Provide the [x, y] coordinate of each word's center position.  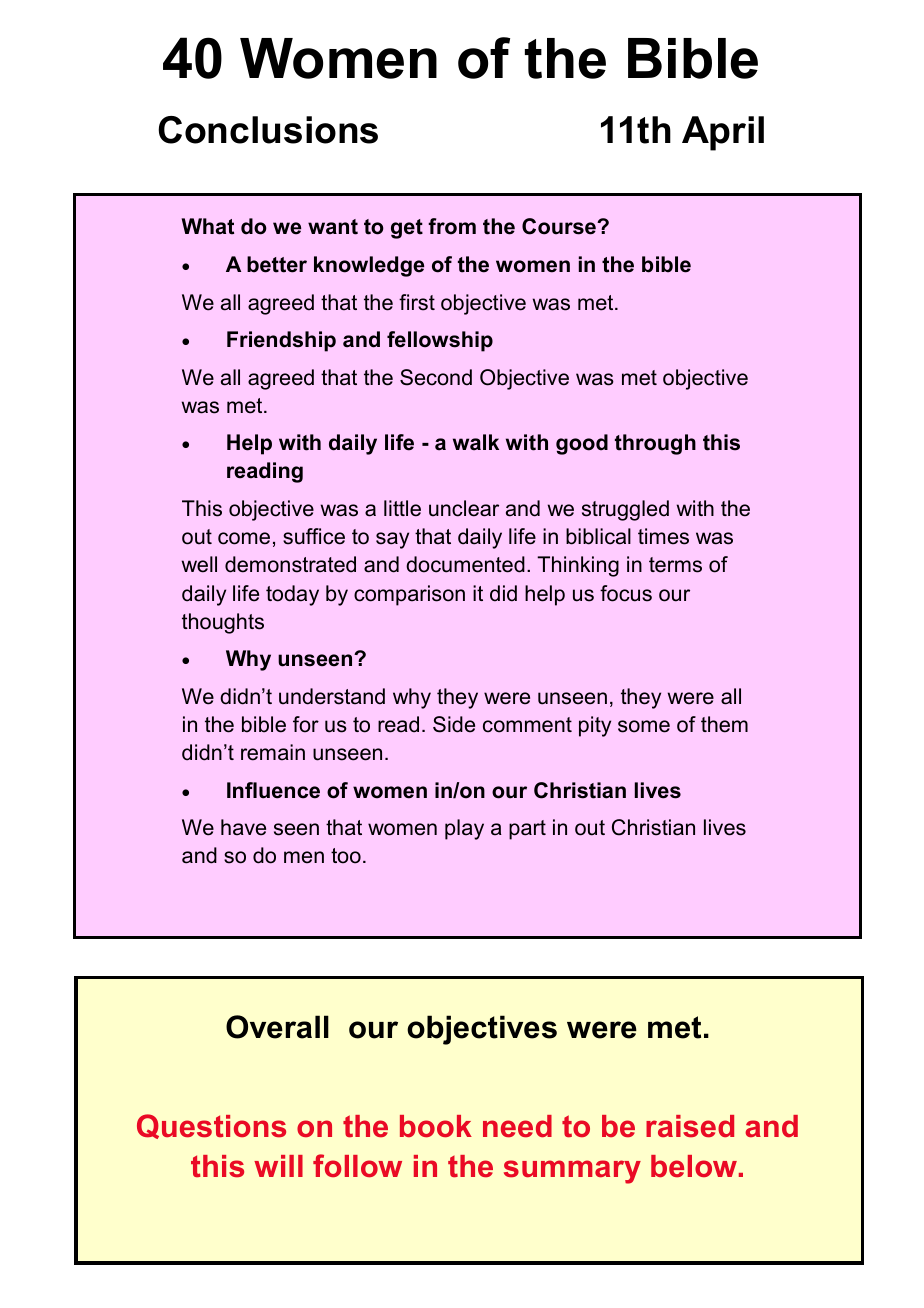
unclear [464, 508]
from [452, 226]
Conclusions [268, 130]
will [278, 1166]
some [644, 726]
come [244, 538]
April [723, 133]
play [464, 829]
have [243, 827]
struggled [625, 510]
